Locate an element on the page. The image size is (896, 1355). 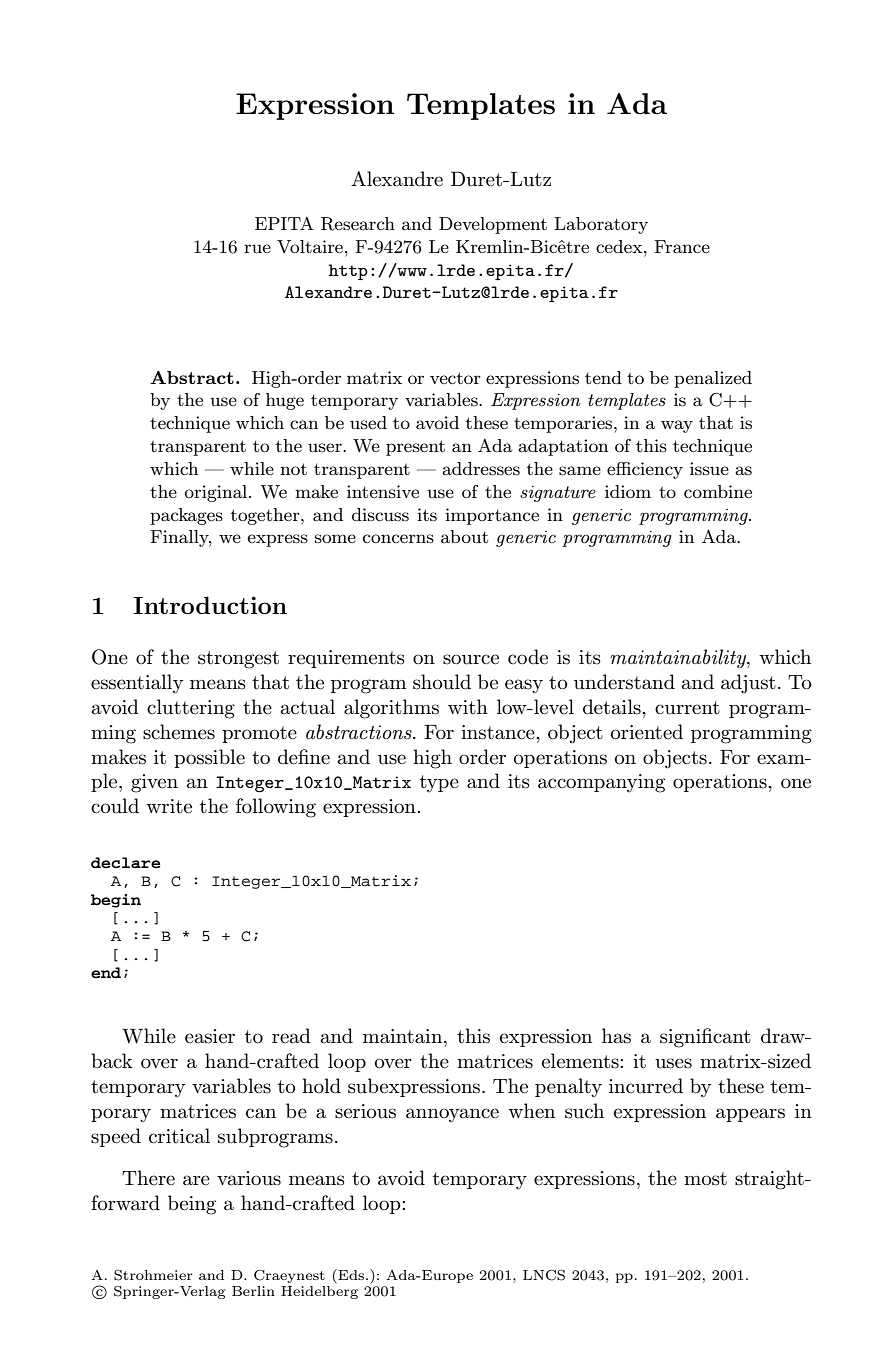
Eds is located at coordinates (351, 1274).
